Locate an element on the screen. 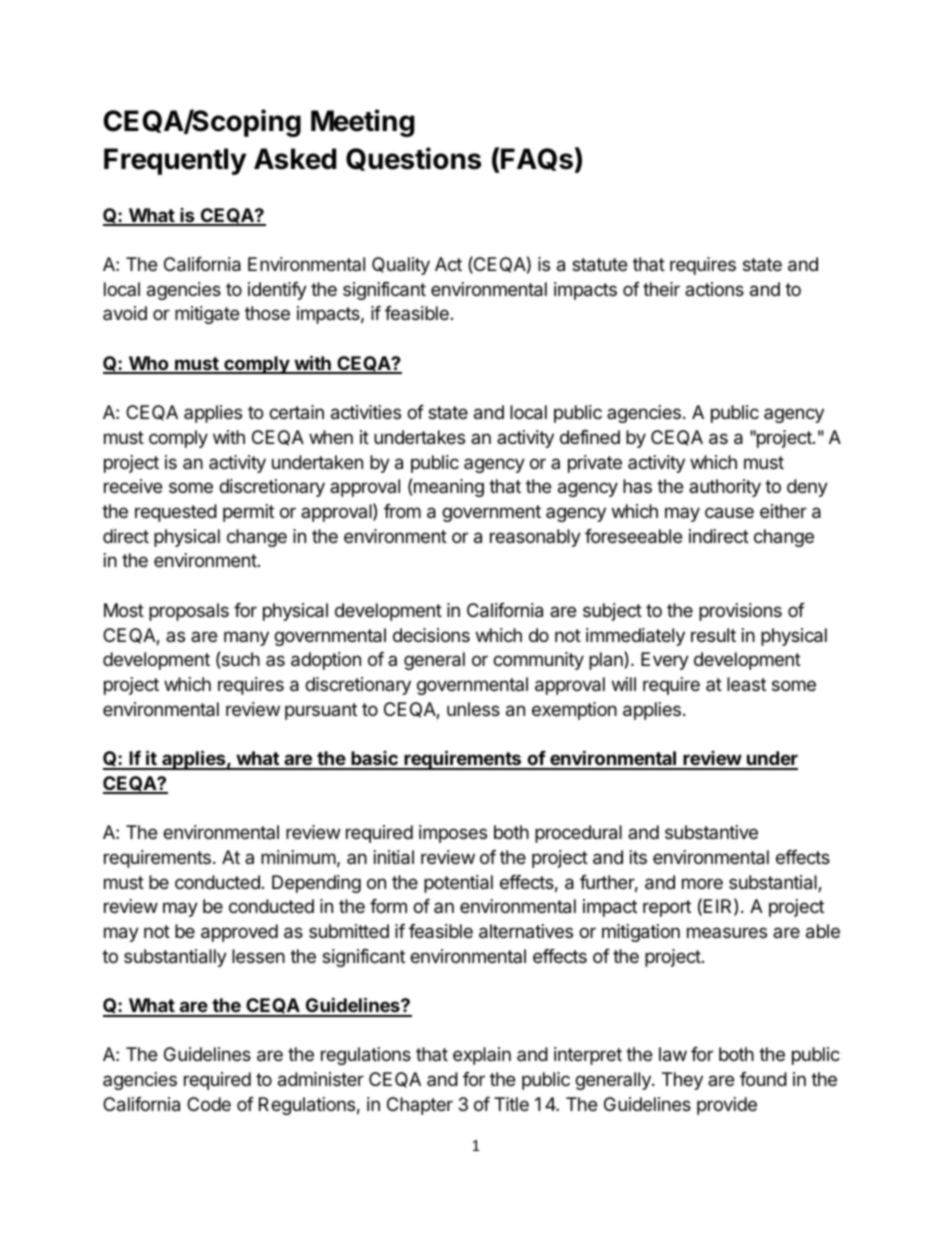 The image size is (952, 1233). provisions is located at coordinates (740, 612).
